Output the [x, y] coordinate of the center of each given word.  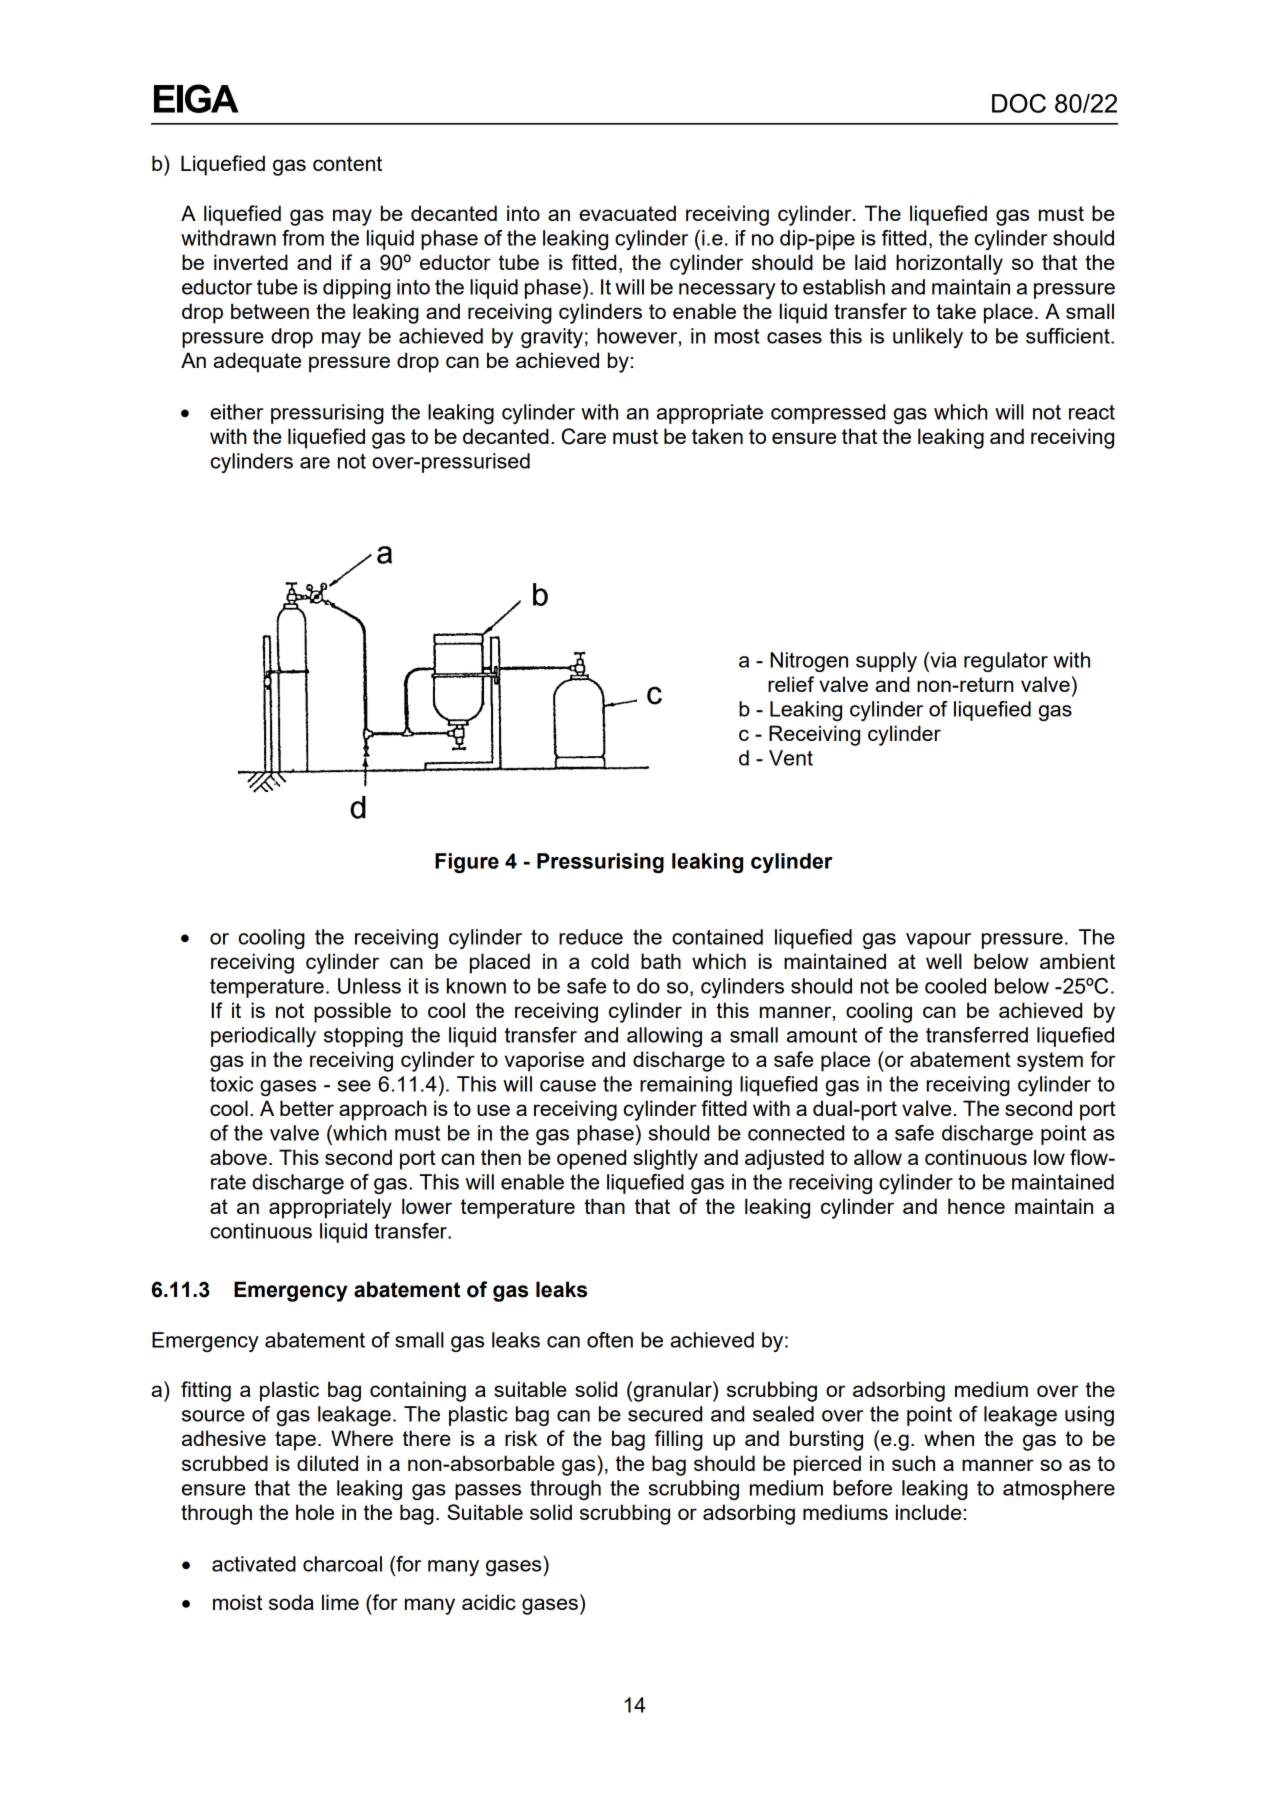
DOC [1019, 103]
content [347, 163]
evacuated [627, 213]
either [236, 412]
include [928, 1512]
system [1050, 1062]
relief [791, 684]
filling [679, 1440]
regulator [1006, 662]
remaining [686, 1086]
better [307, 1108]
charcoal [342, 1564]
